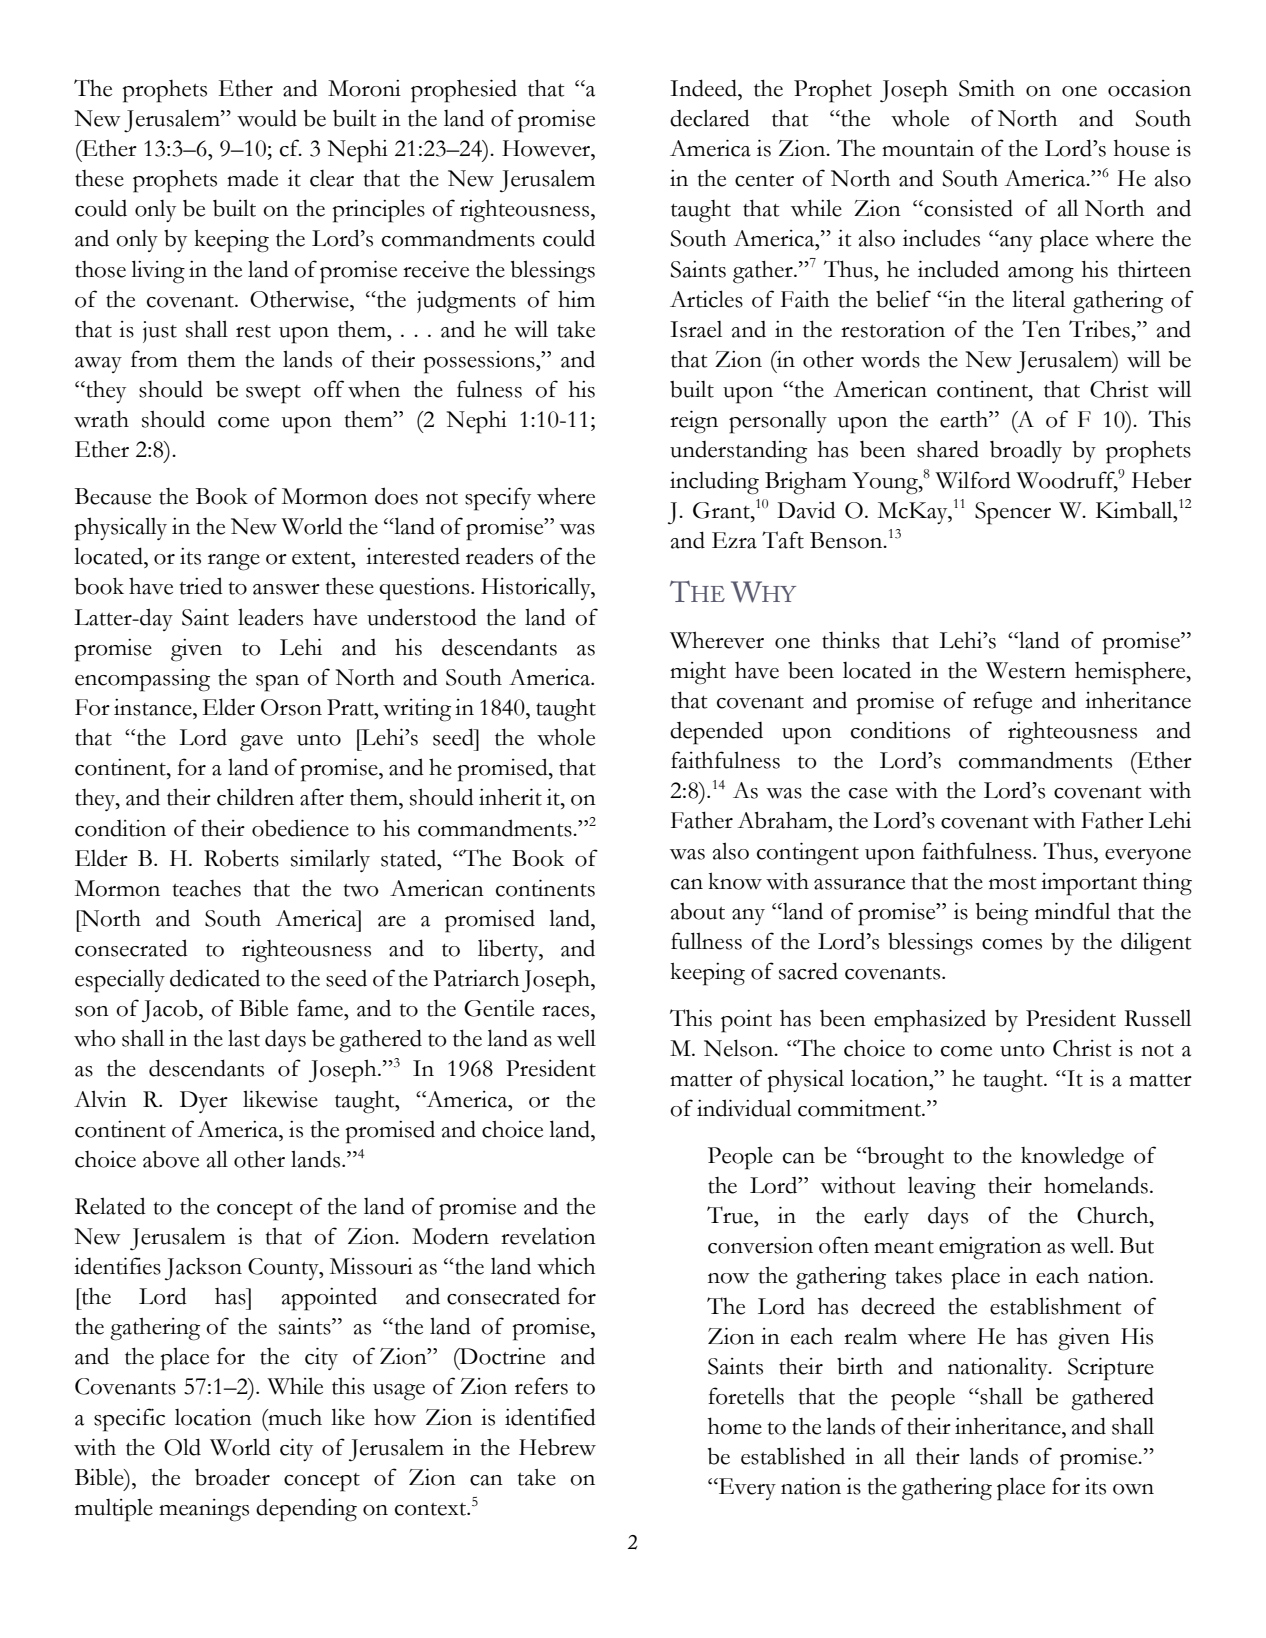 The height and width of the screenshot is (1638, 1266). What do you see at coordinates (267, 118) in the screenshot?
I see `would` at bounding box center [267, 118].
